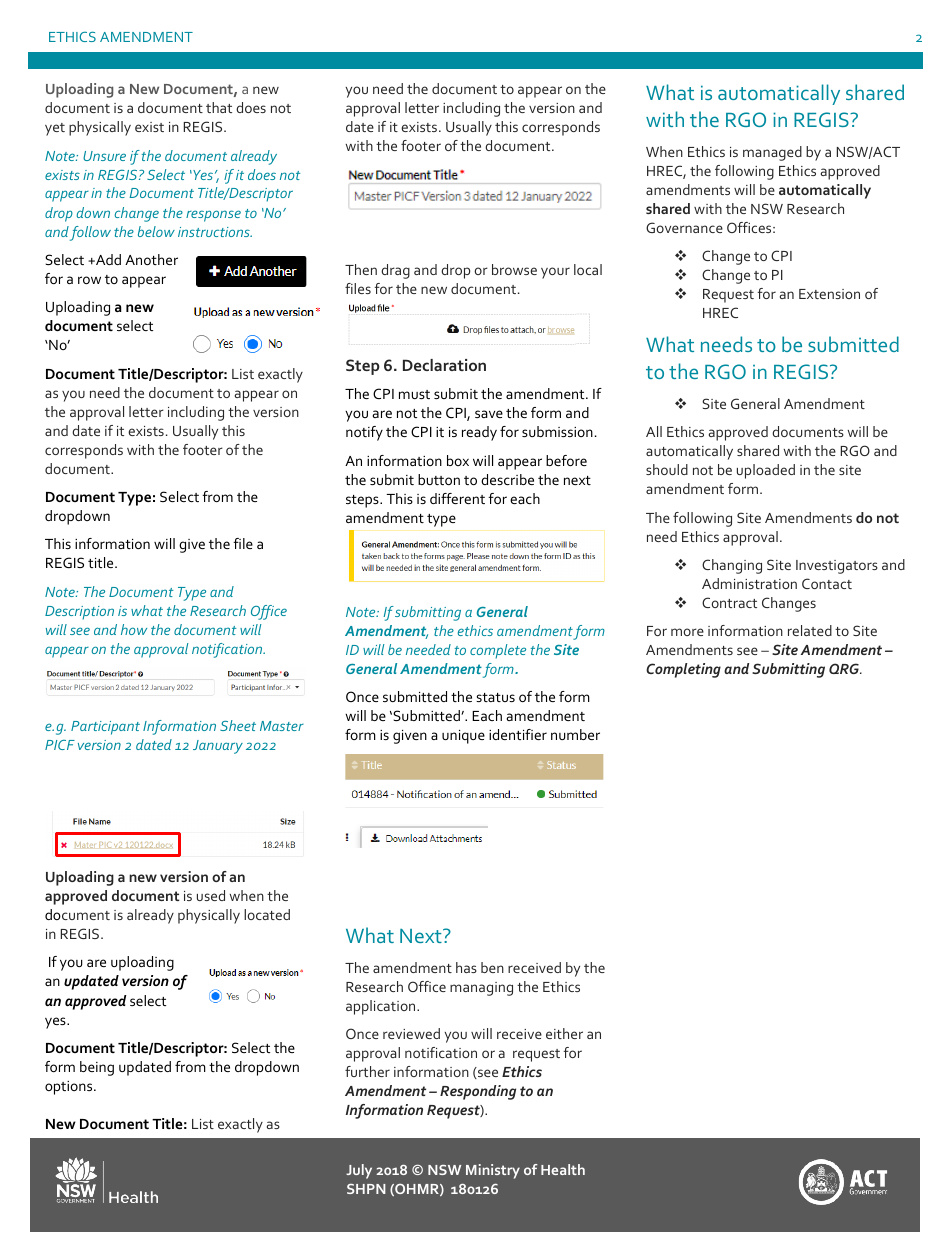 This screenshot has height=1233, width=952. Describe the element at coordinates (729, 602) in the screenshot. I see `Contract` at that location.
